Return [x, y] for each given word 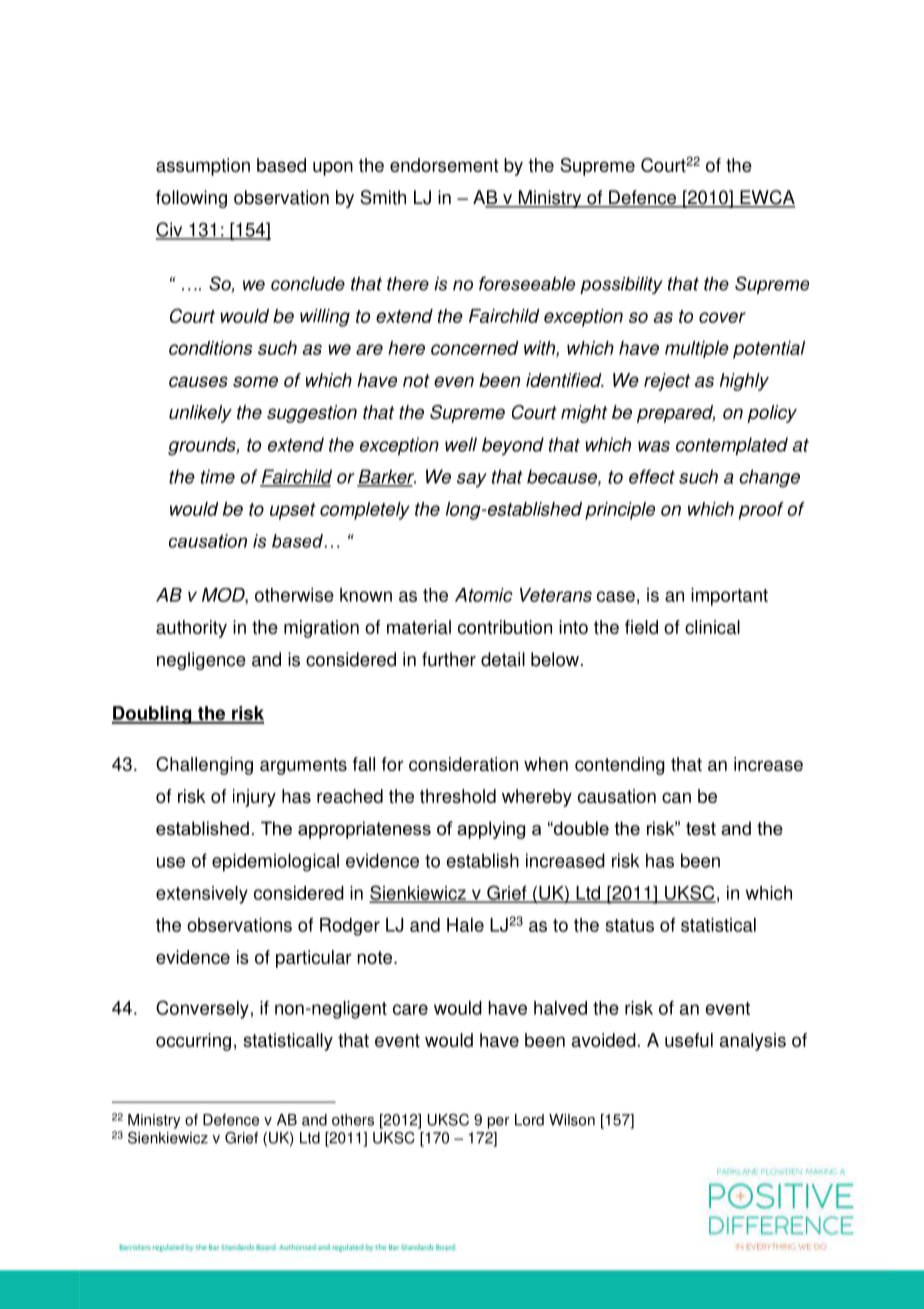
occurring [193, 1042]
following [191, 199]
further [449, 659]
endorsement [444, 165]
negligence [201, 661]
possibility [621, 285]
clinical [712, 627]
